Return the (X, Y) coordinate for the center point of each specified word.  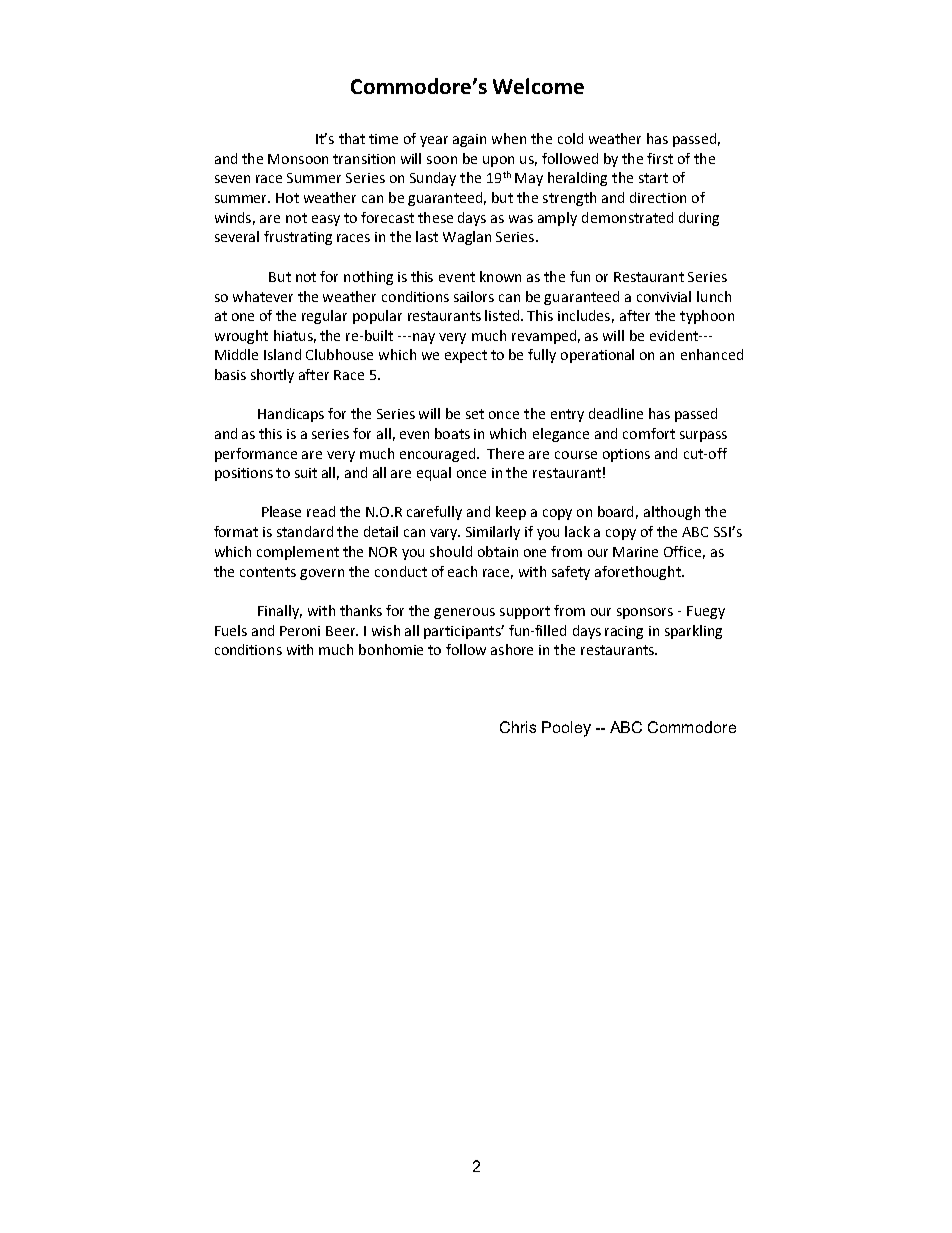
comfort (649, 433)
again (469, 140)
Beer (342, 631)
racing (624, 632)
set (475, 414)
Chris (518, 727)
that (352, 138)
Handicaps (291, 415)
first (660, 158)
